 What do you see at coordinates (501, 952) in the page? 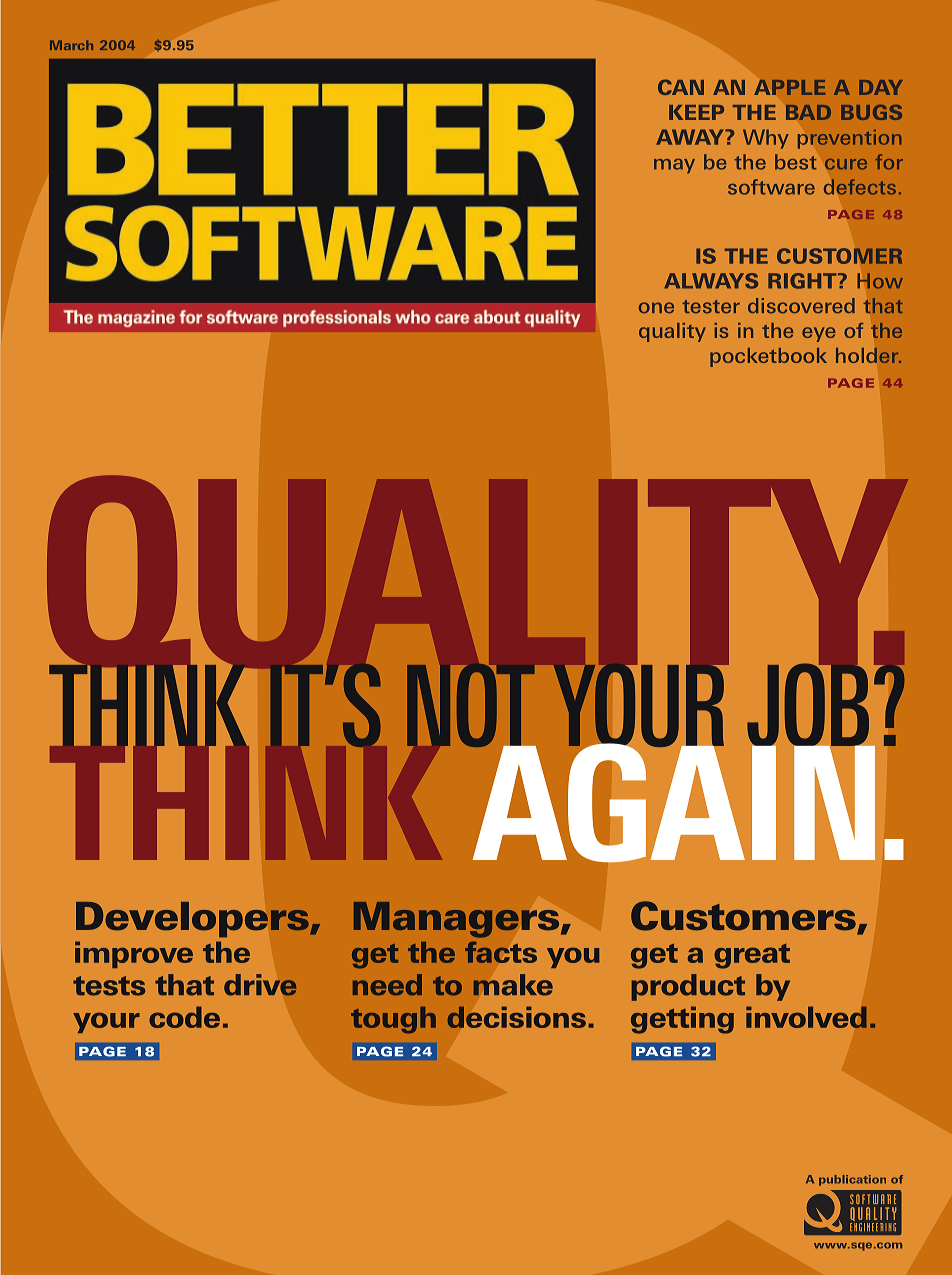
I see `facts` at bounding box center [501, 952].
